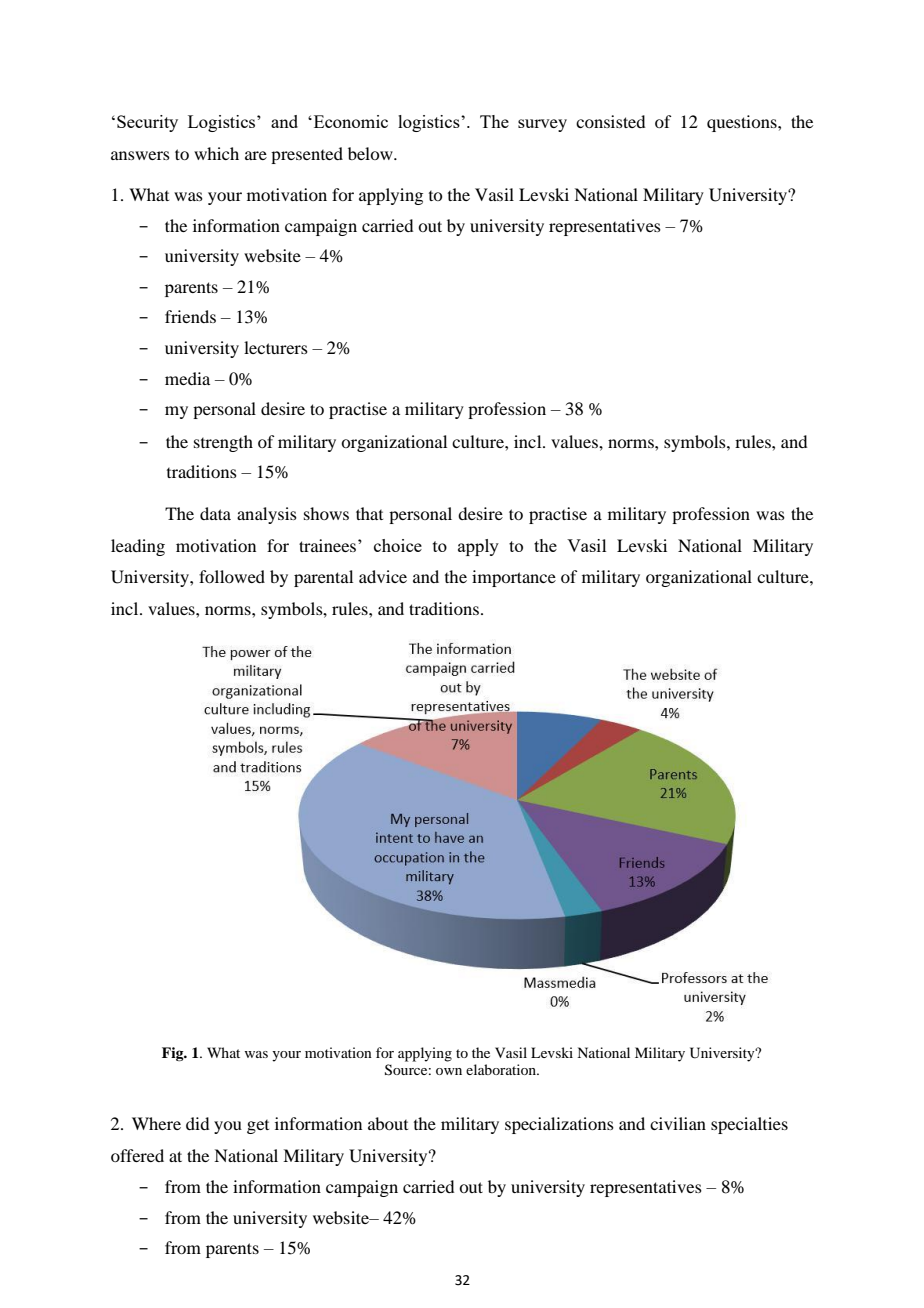 The height and width of the document is (1308, 924). Describe the element at coordinates (383, 576) in the document. I see `advice` at that location.
